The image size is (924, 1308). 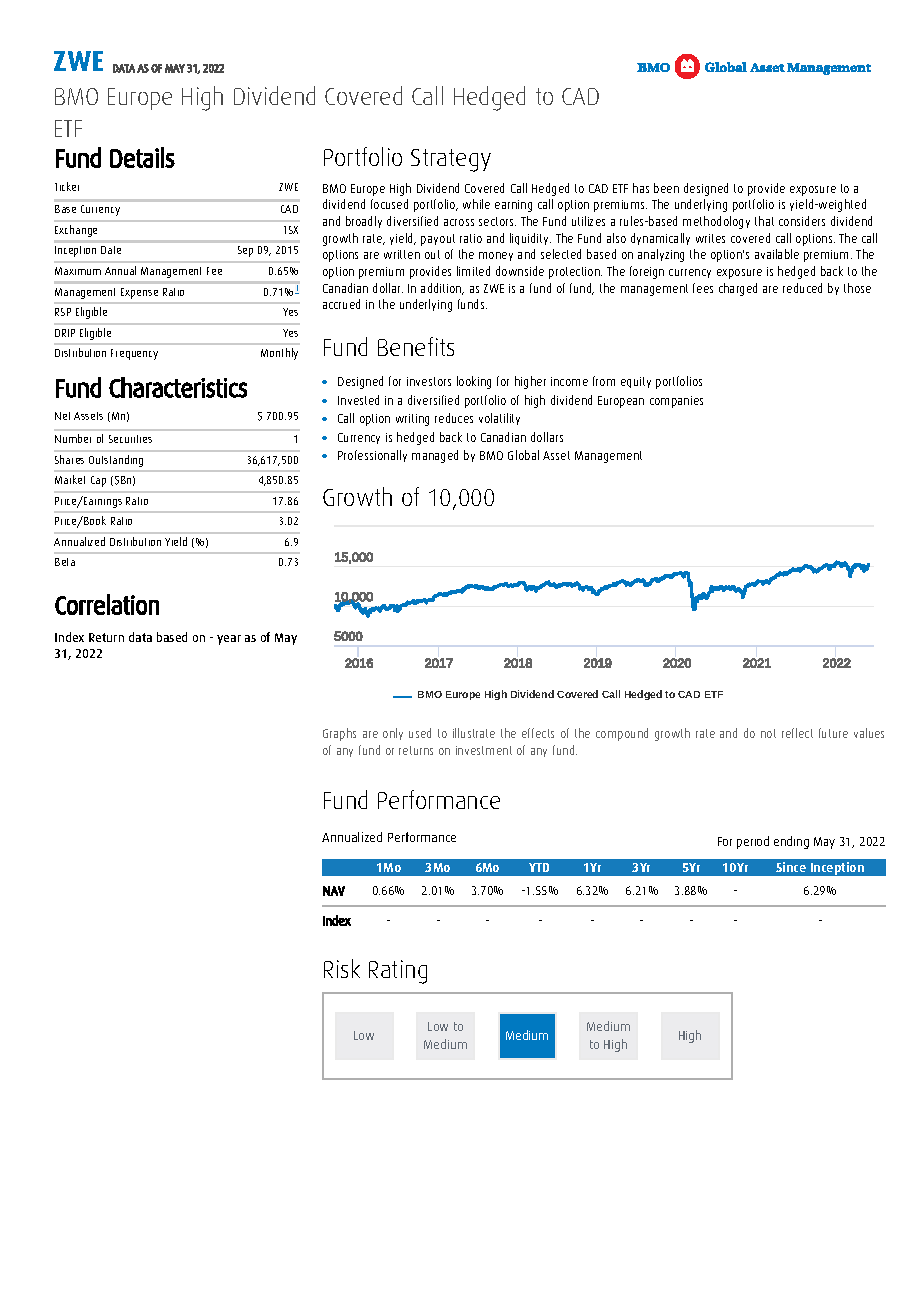 What do you see at coordinates (476, 204) in the screenshot?
I see `while` at bounding box center [476, 204].
